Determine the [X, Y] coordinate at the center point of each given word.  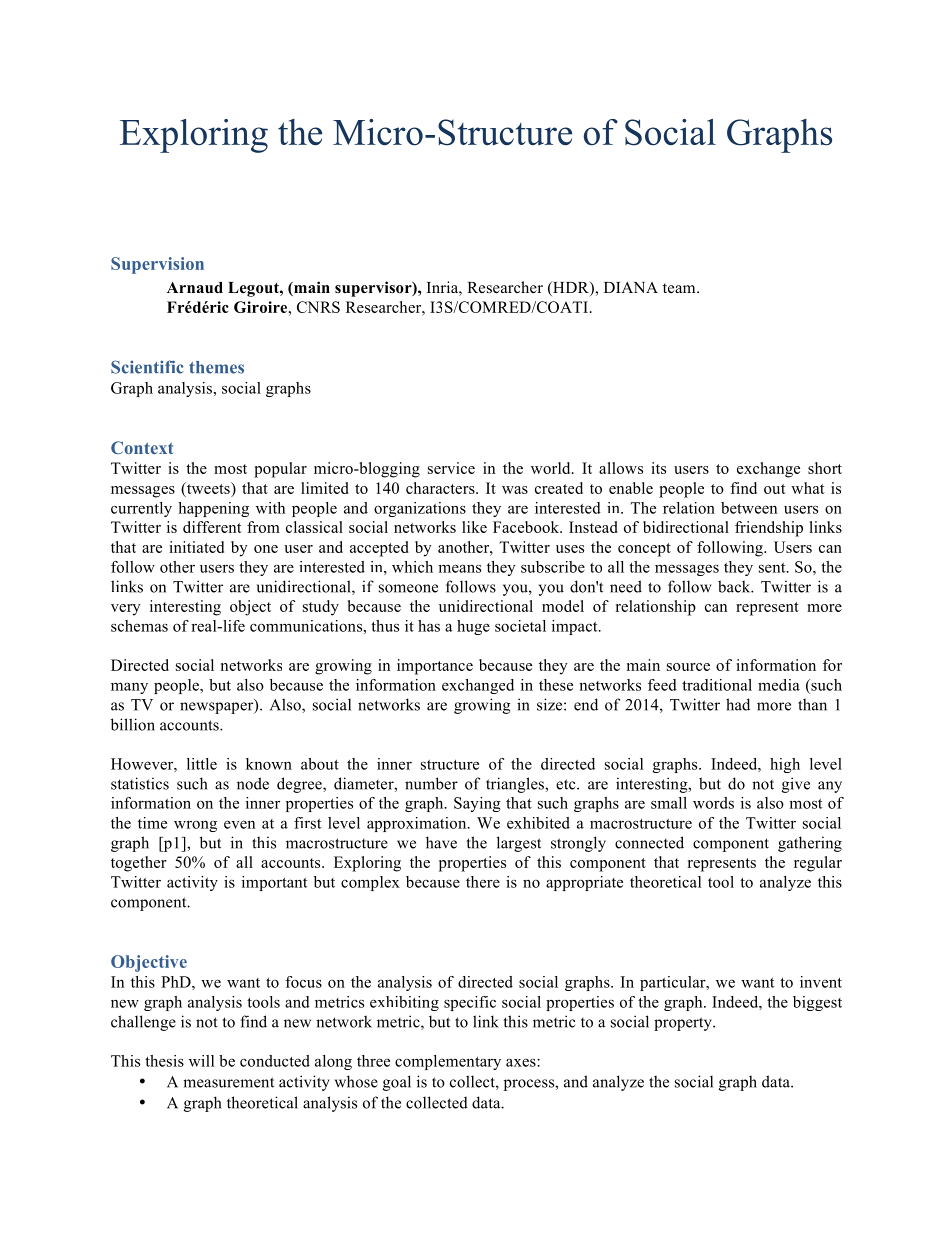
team [680, 288]
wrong [195, 826]
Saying [477, 804]
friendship [769, 529]
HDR [571, 287]
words [713, 803]
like [474, 527]
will [201, 1061]
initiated [196, 547]
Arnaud [195, 288]
